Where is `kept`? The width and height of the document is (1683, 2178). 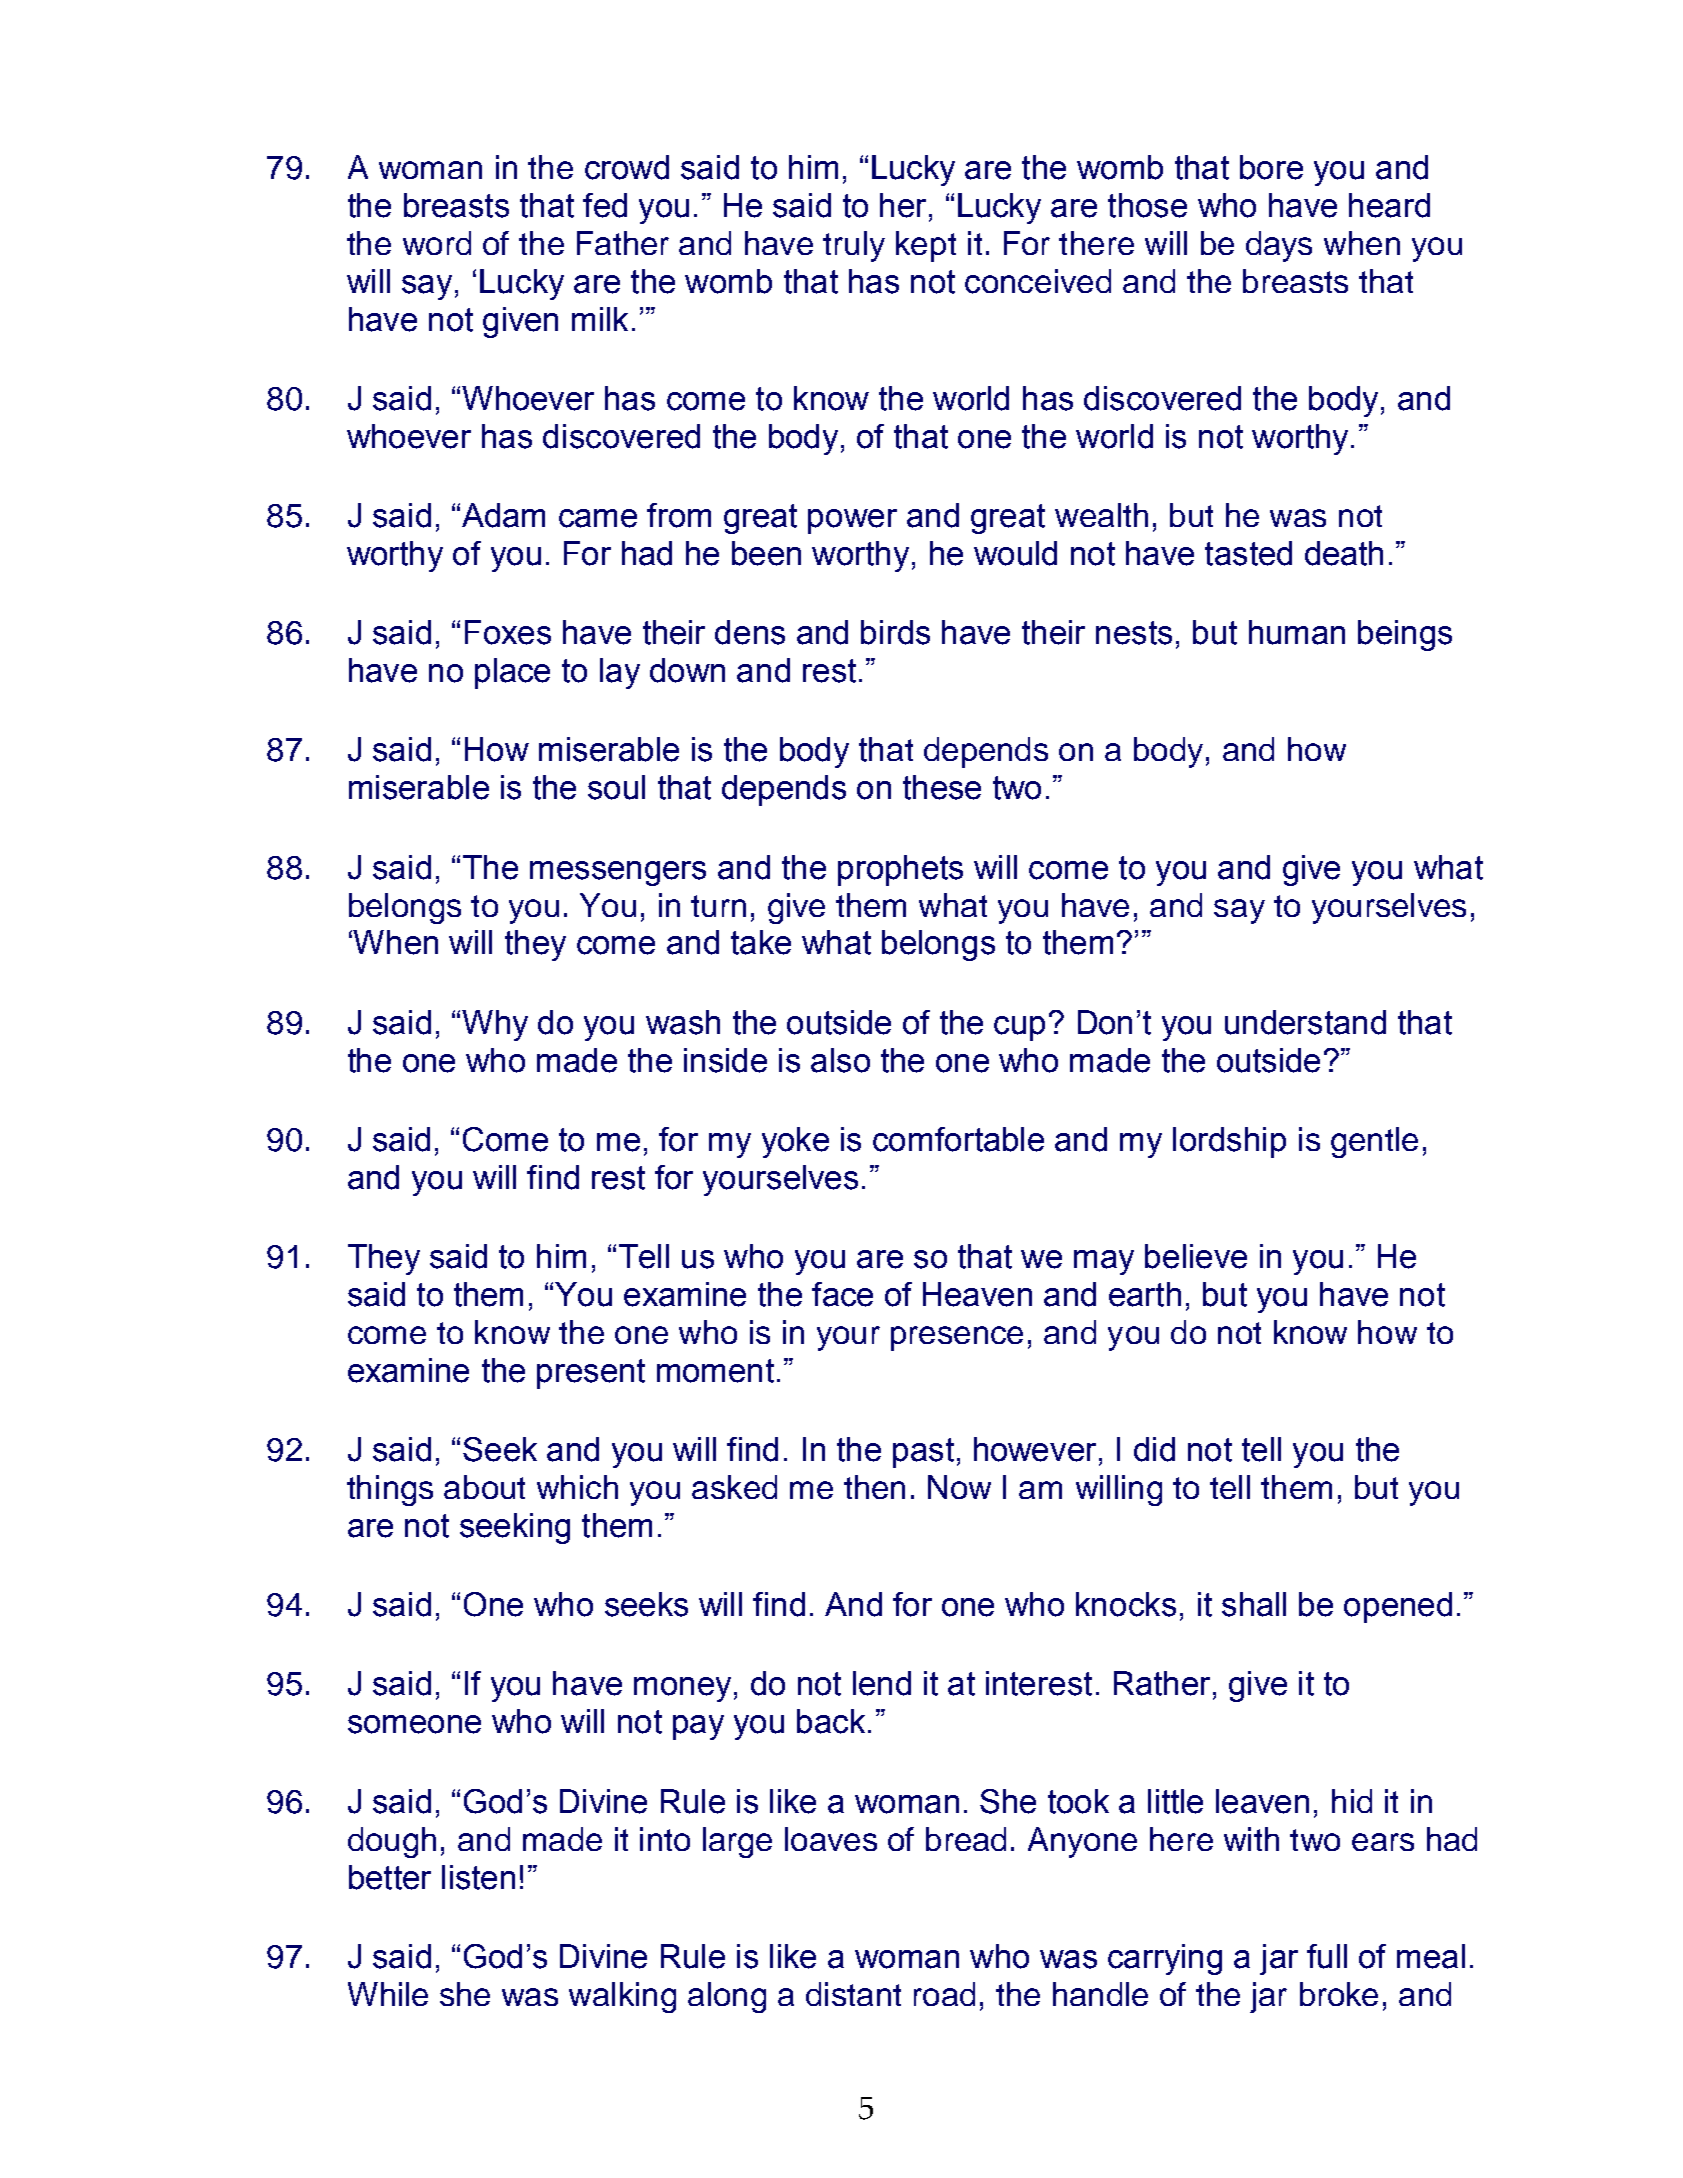 kept is located at coordinates (926, 246).
